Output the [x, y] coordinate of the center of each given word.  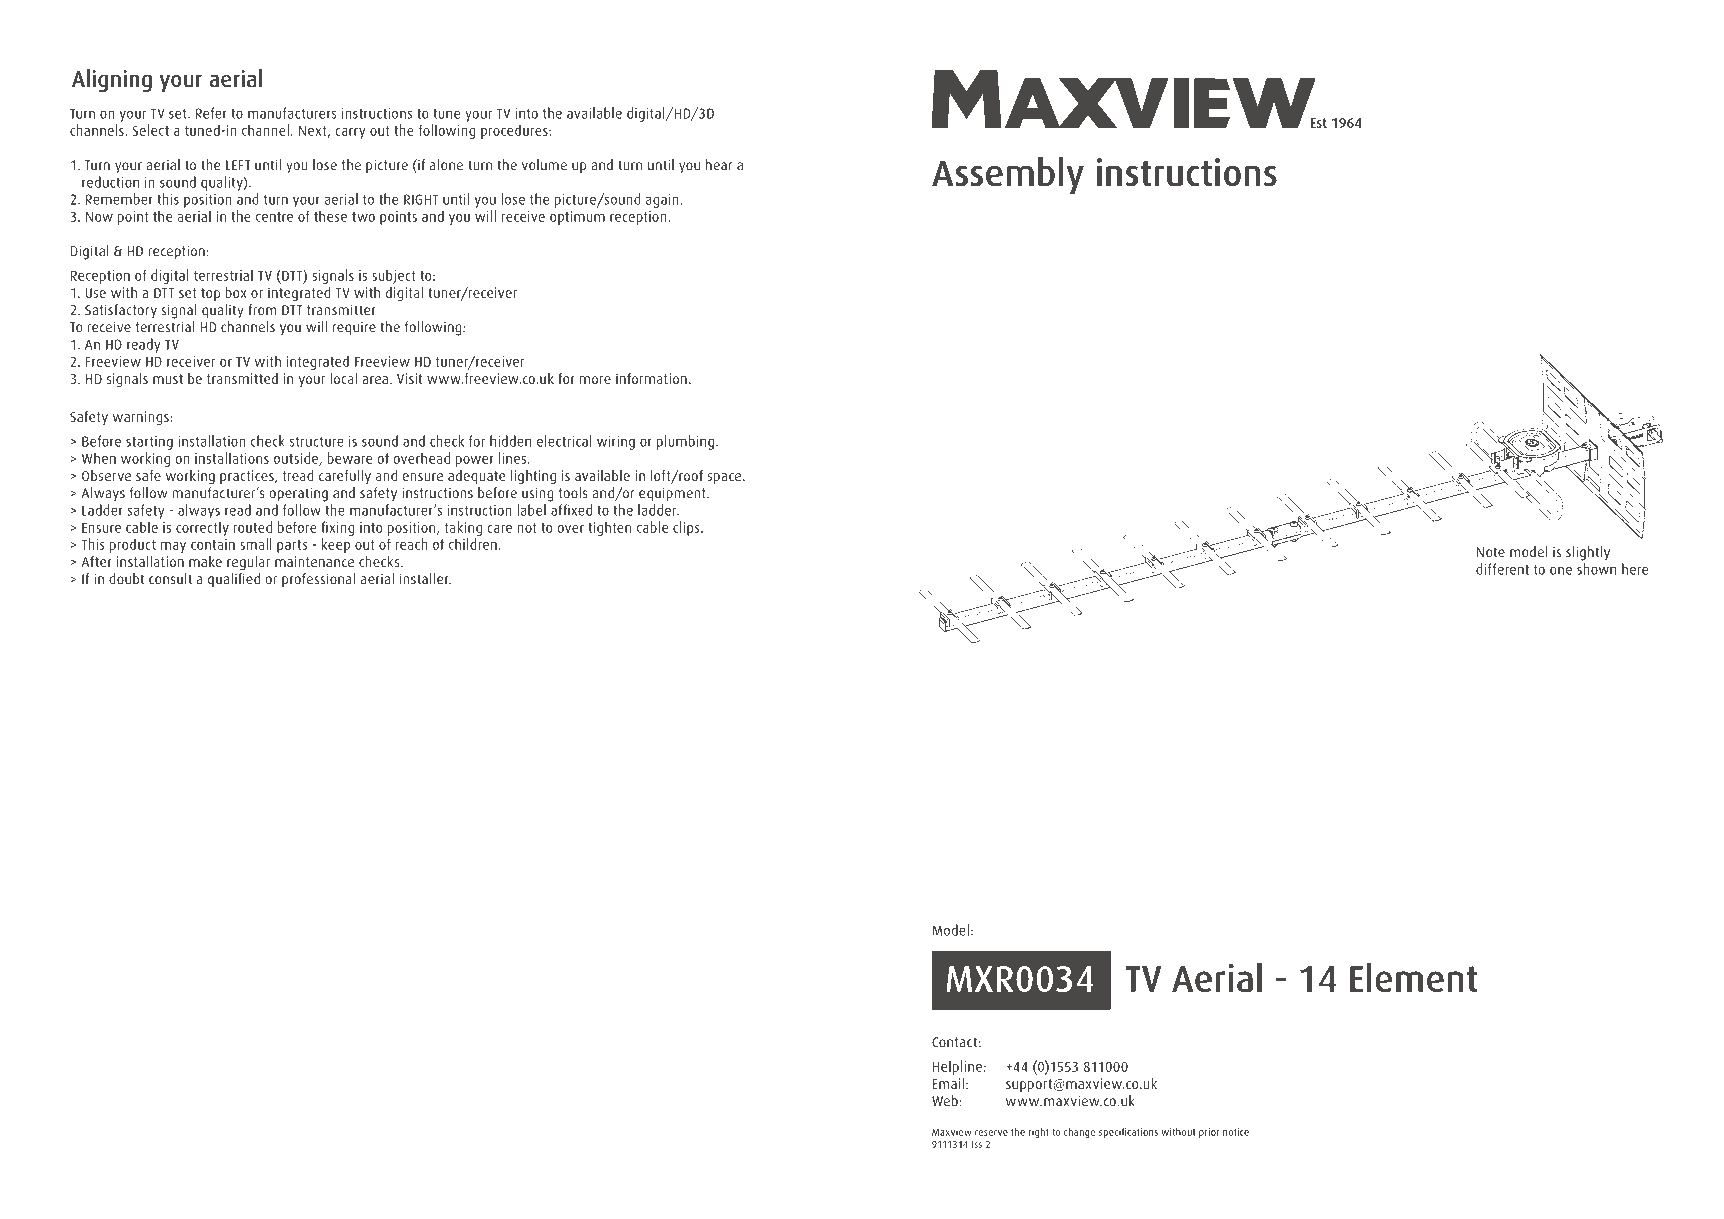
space [725, 478]
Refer [211, 113]
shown [1596, 569]
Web [945, 1101]
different [1502, 569]
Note [1491, 552]
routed [253, 527]
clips [687, 528]
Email [948, 1083]
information [651, 378]
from [262, 310]
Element [1413, 977]
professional [318, 580]
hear [719, 165]
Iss [977, 1144]
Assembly [1008, 175]
